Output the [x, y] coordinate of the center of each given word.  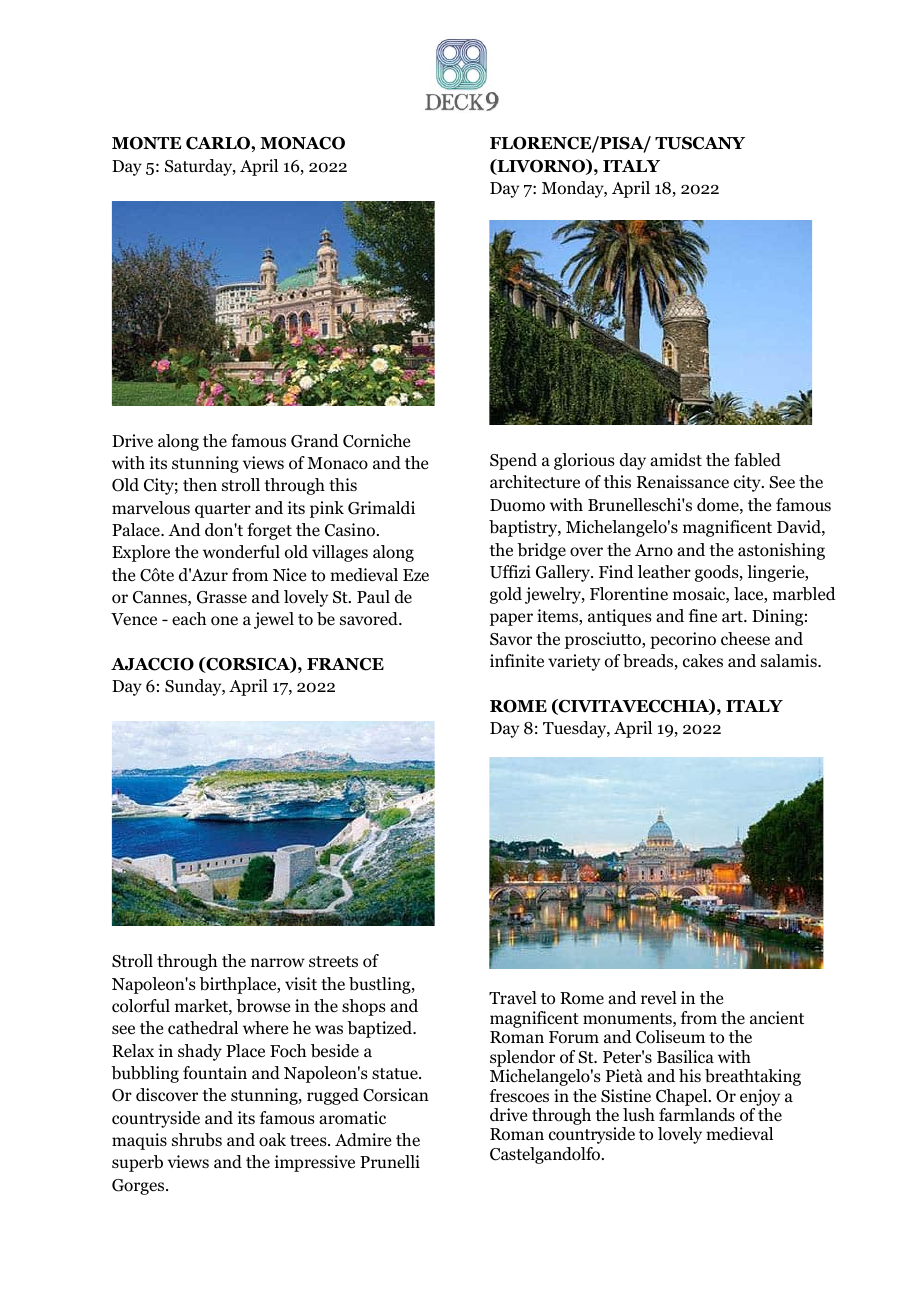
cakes [703, 661]
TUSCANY [700, 143]
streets [333, 962]
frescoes [519, 1096]
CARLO [219, 143]
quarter [223, 510]
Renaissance [683, 482]
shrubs [197, 1140]
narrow [278, 963]
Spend [513, 461]
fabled [757, 460]
